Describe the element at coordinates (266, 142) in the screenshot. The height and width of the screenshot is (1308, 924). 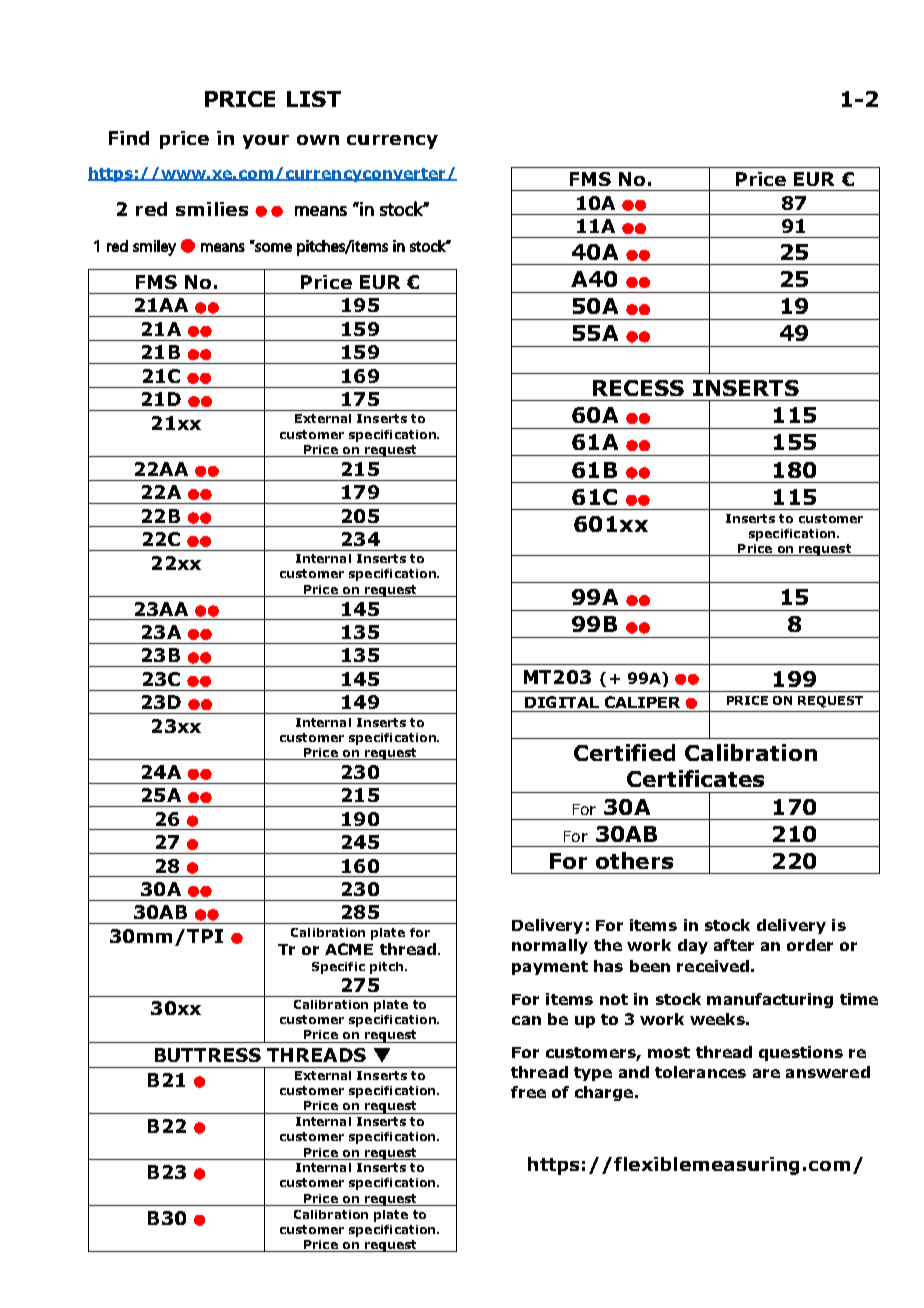
I see `your` at that location.
